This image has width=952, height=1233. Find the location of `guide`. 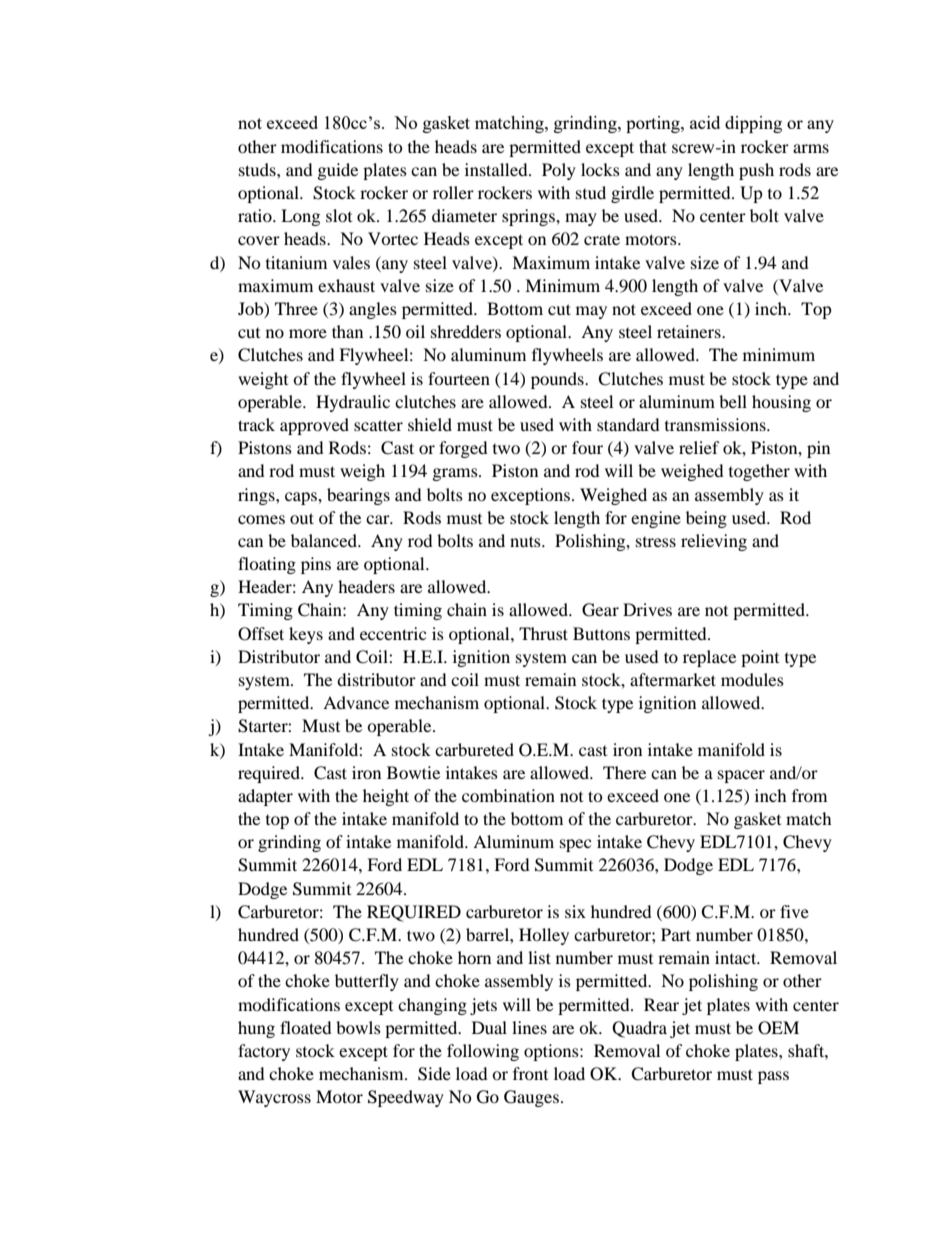

guide is located at coordinates (338, 171).
